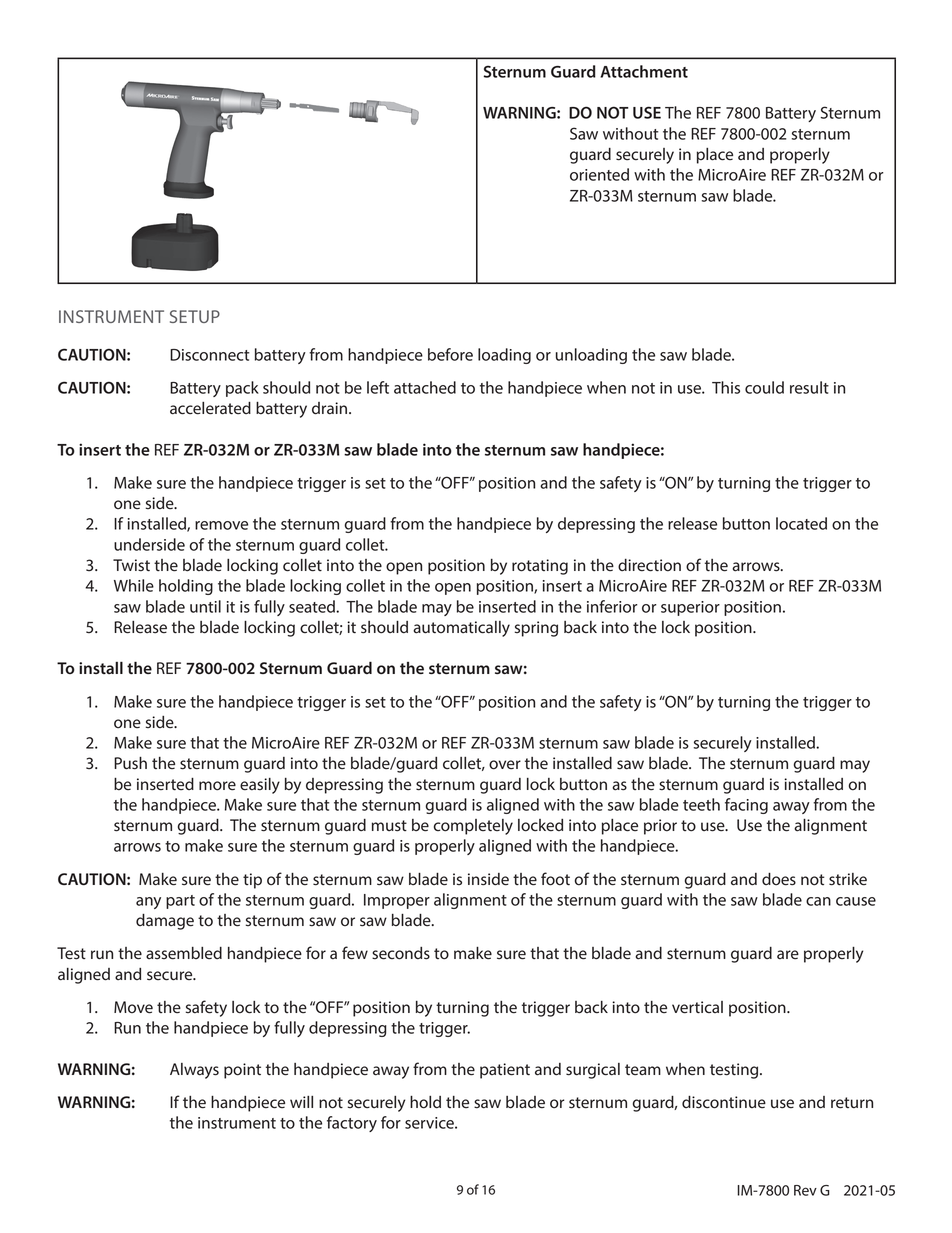 This page has height=1233, width=952. What do you see at coordinates (450, 354) in the page?
I see `before` at bounding box center [450, 354].
